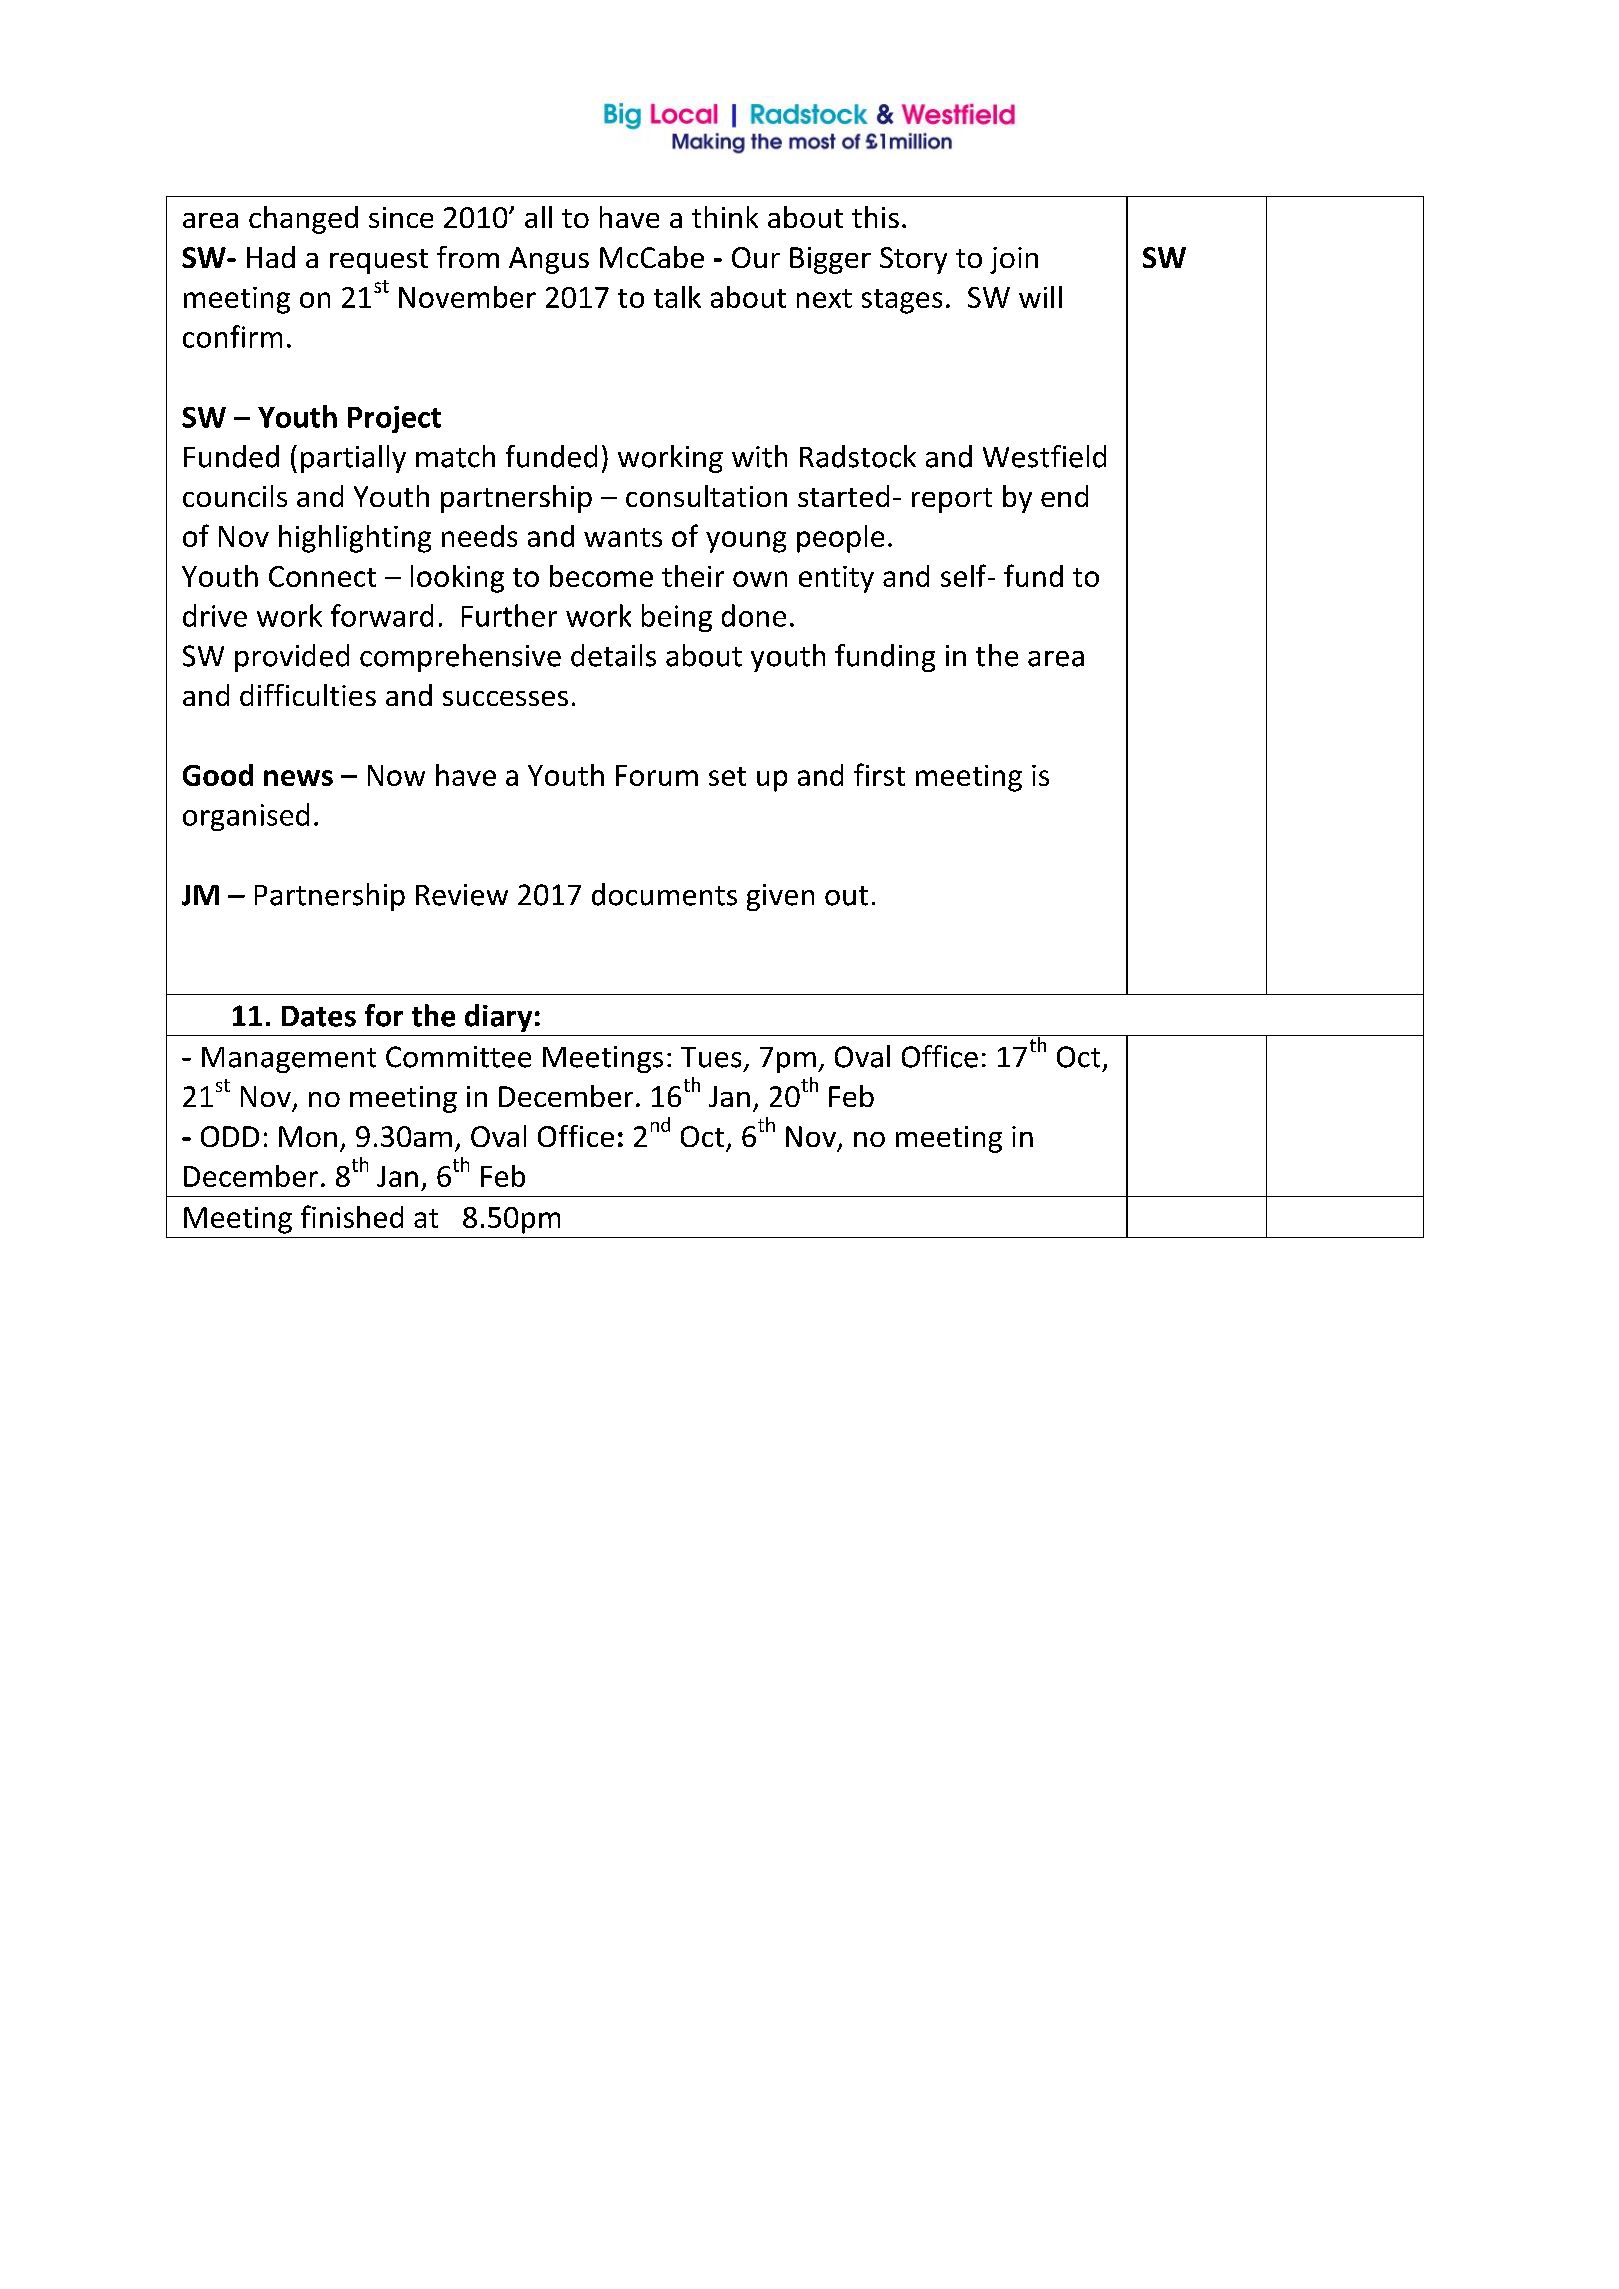 The image size is (1619, 2289). Describe the element at coordinates (303, 220) in the document. I see `changed` at that location.
